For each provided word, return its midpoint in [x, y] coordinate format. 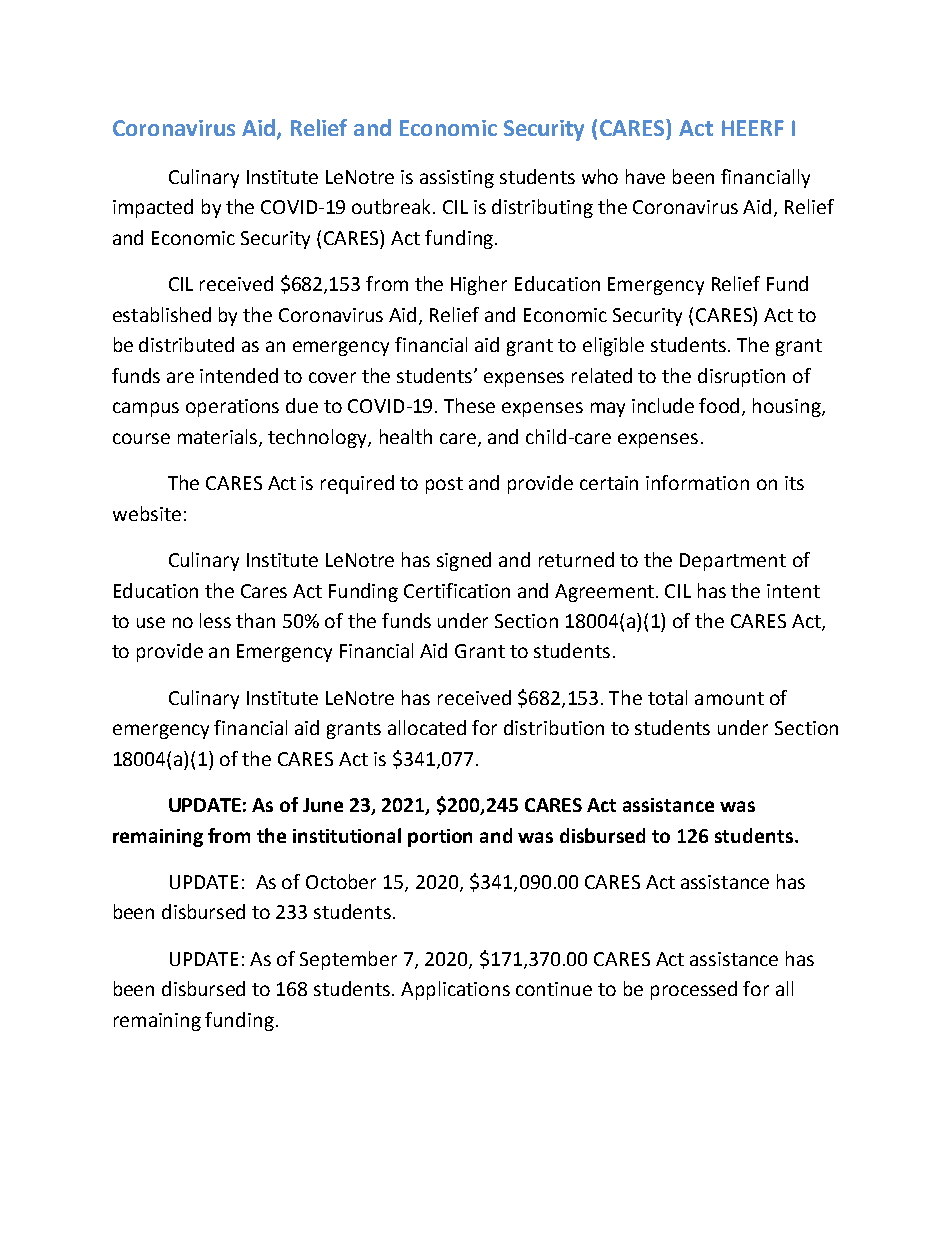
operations [232, 408]
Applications [455, 990]
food [719, 405]
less [215, 620]
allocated [427, 727]
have [645, 176]
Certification [457, 590]
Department [733, 562]
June [323, 805]
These [469, 405]
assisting [457, 179]
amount [729, 698]
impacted [153, 208]
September [348, 960]
